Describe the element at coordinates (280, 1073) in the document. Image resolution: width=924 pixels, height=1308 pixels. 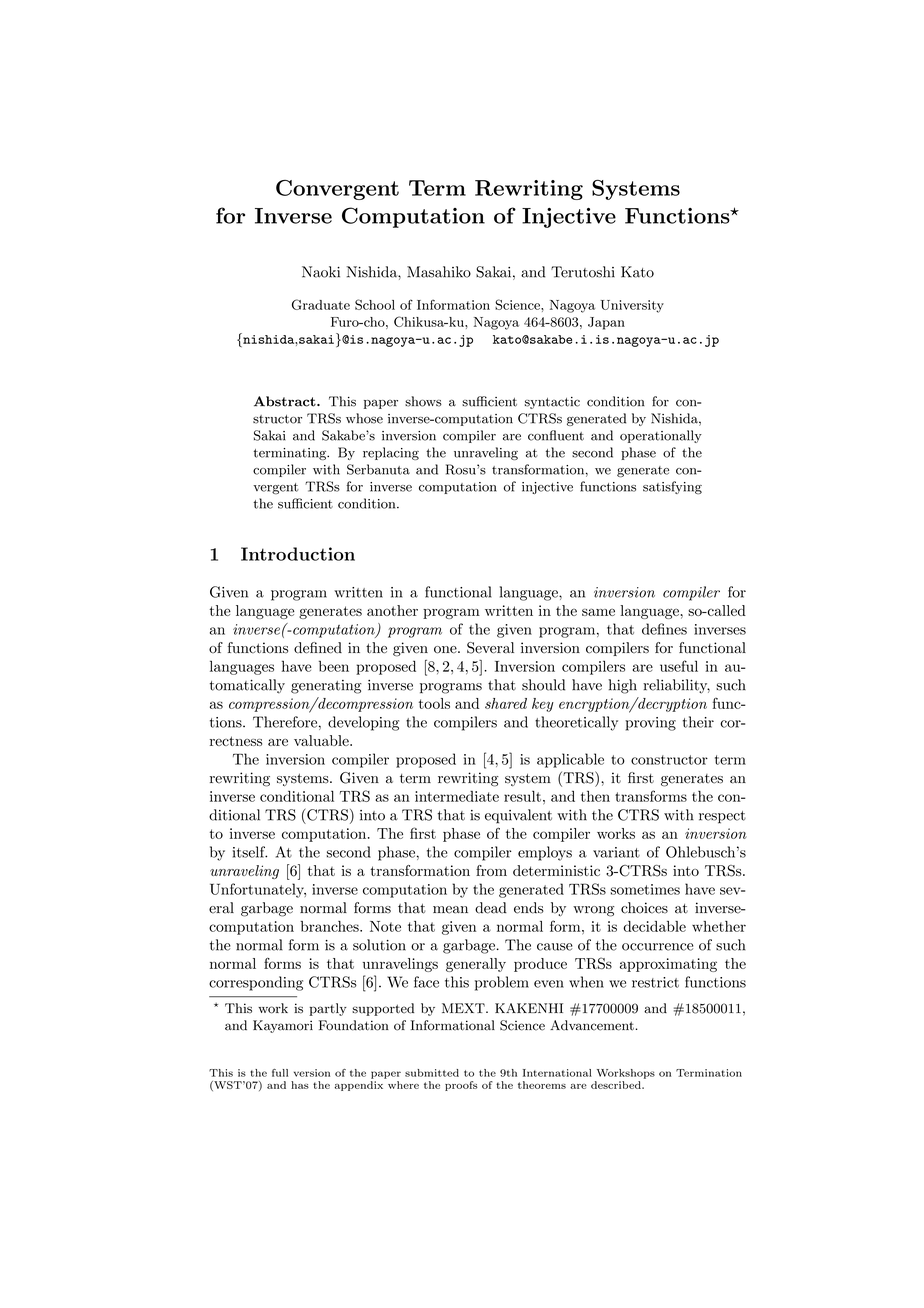
I see `full` at that location.
